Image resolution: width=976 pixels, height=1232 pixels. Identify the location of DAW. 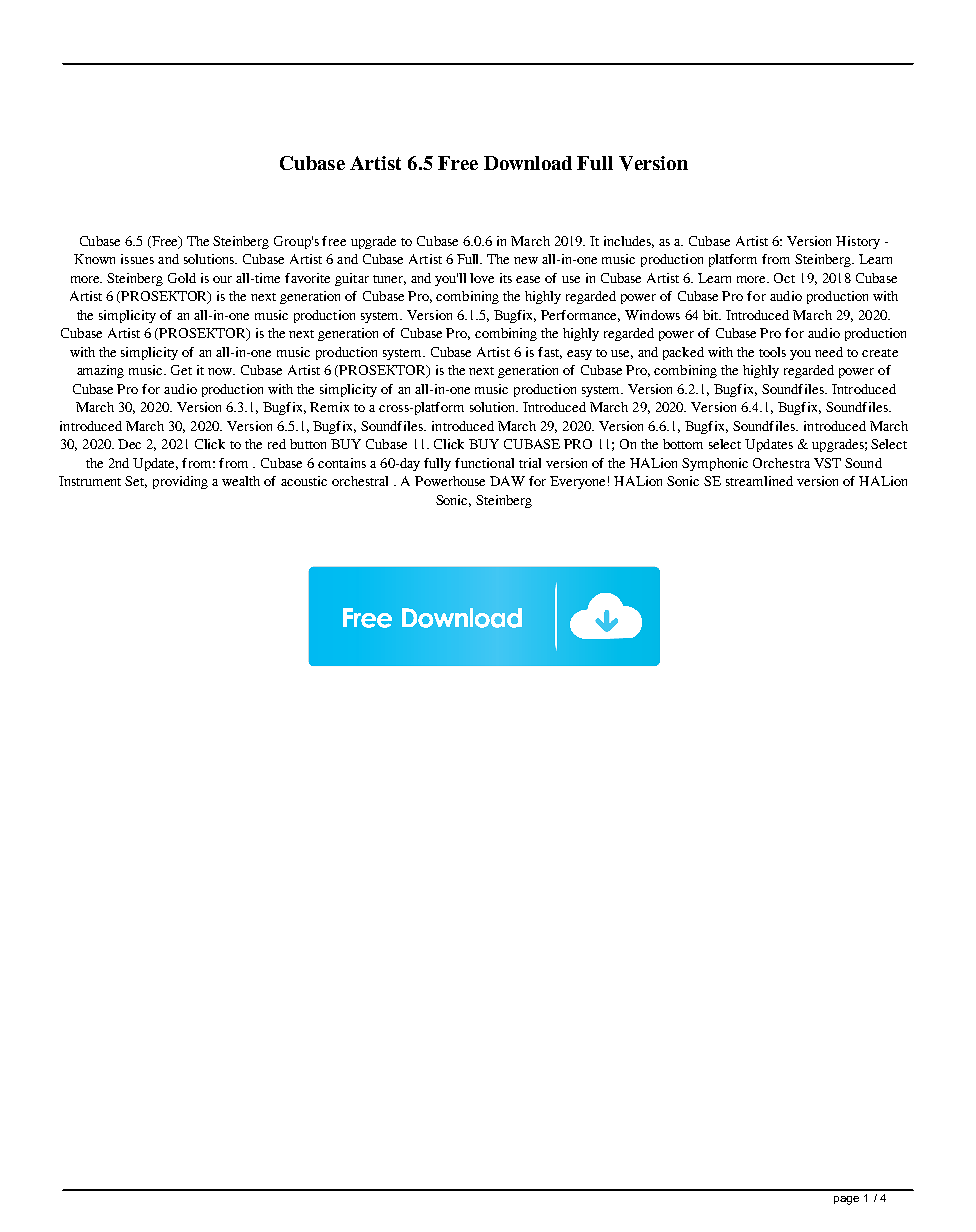
(507, 481).
